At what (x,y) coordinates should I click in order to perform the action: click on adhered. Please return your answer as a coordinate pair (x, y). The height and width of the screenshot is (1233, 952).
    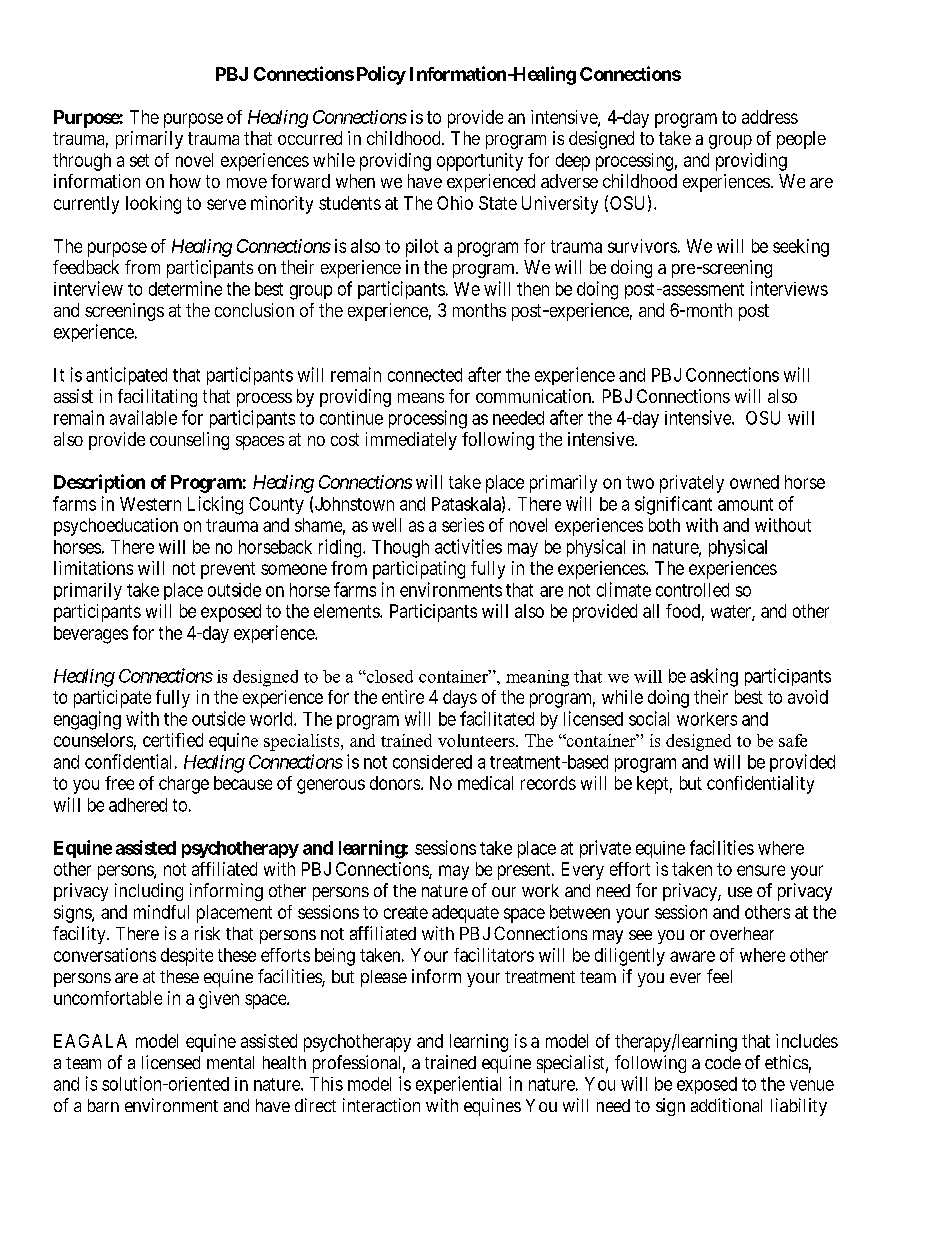
    Looking at the image, I should click on (138, 805).
